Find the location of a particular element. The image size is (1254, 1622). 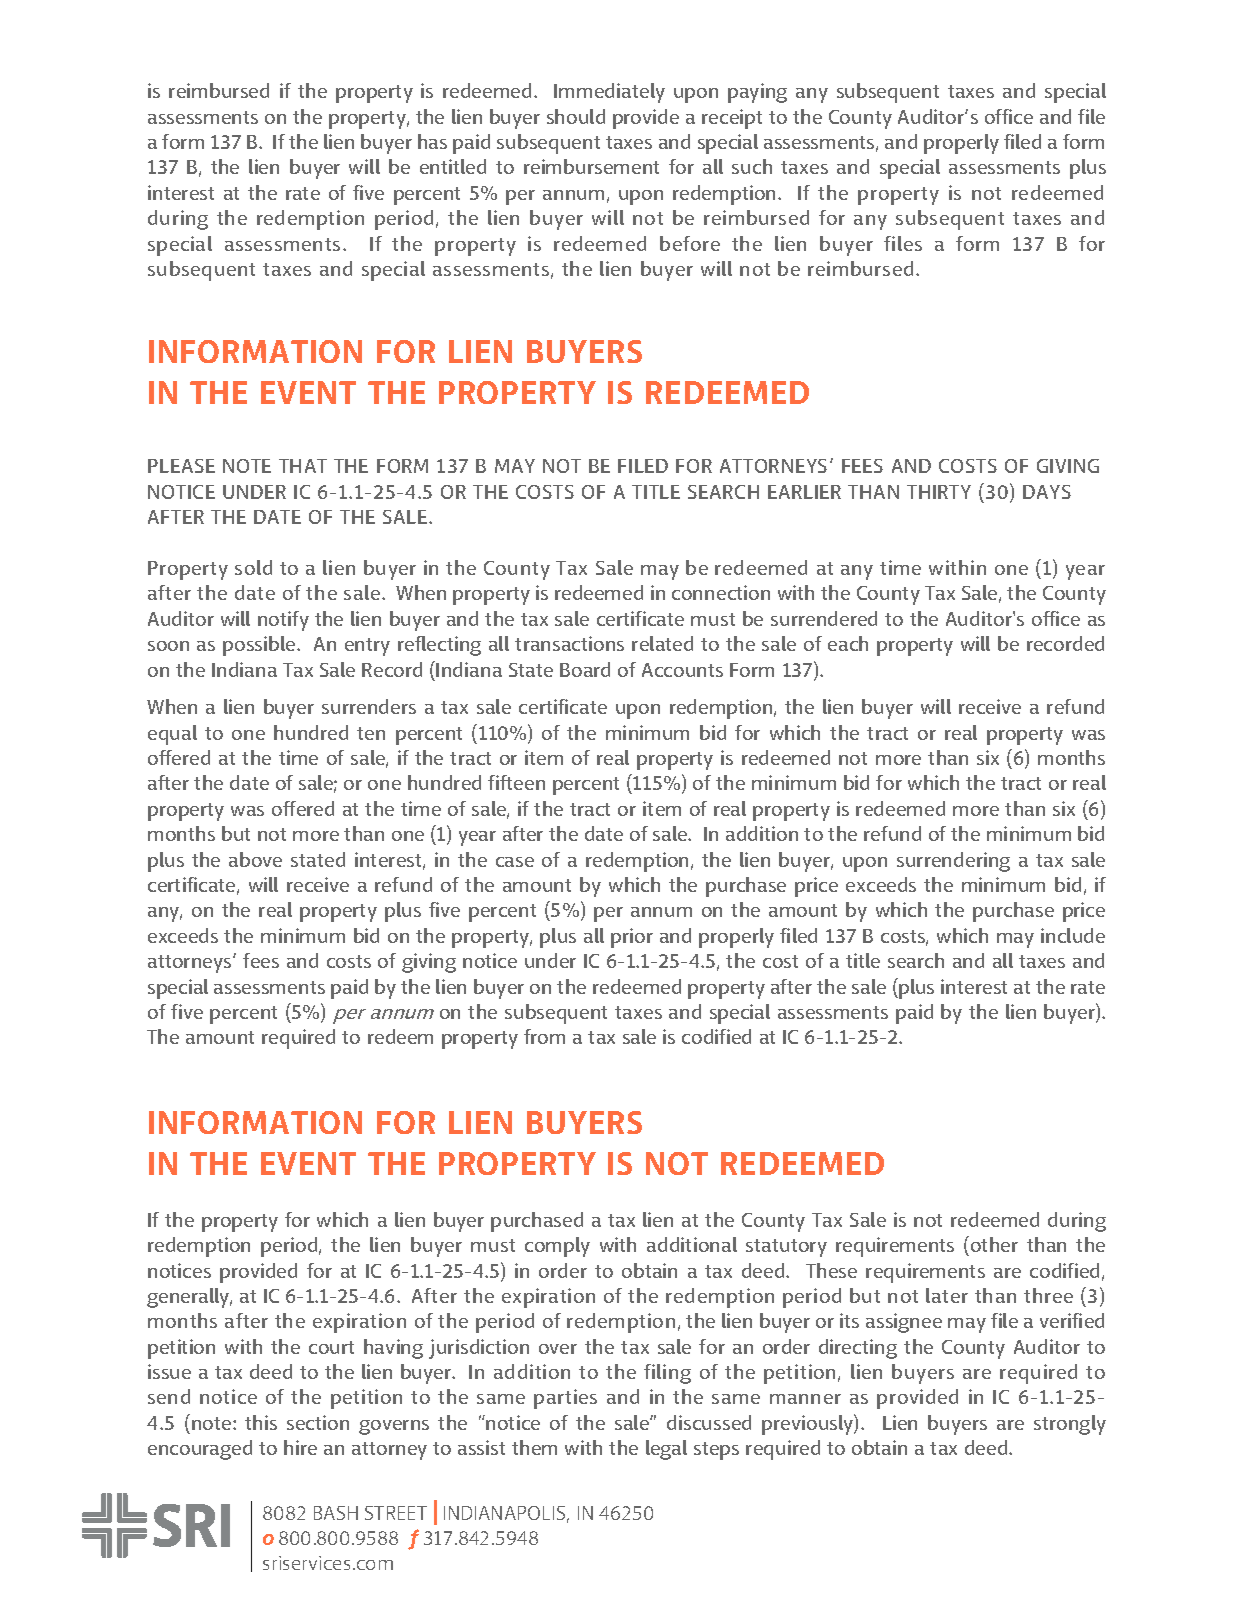

strongly is located at coordinates (1070, 1425).
